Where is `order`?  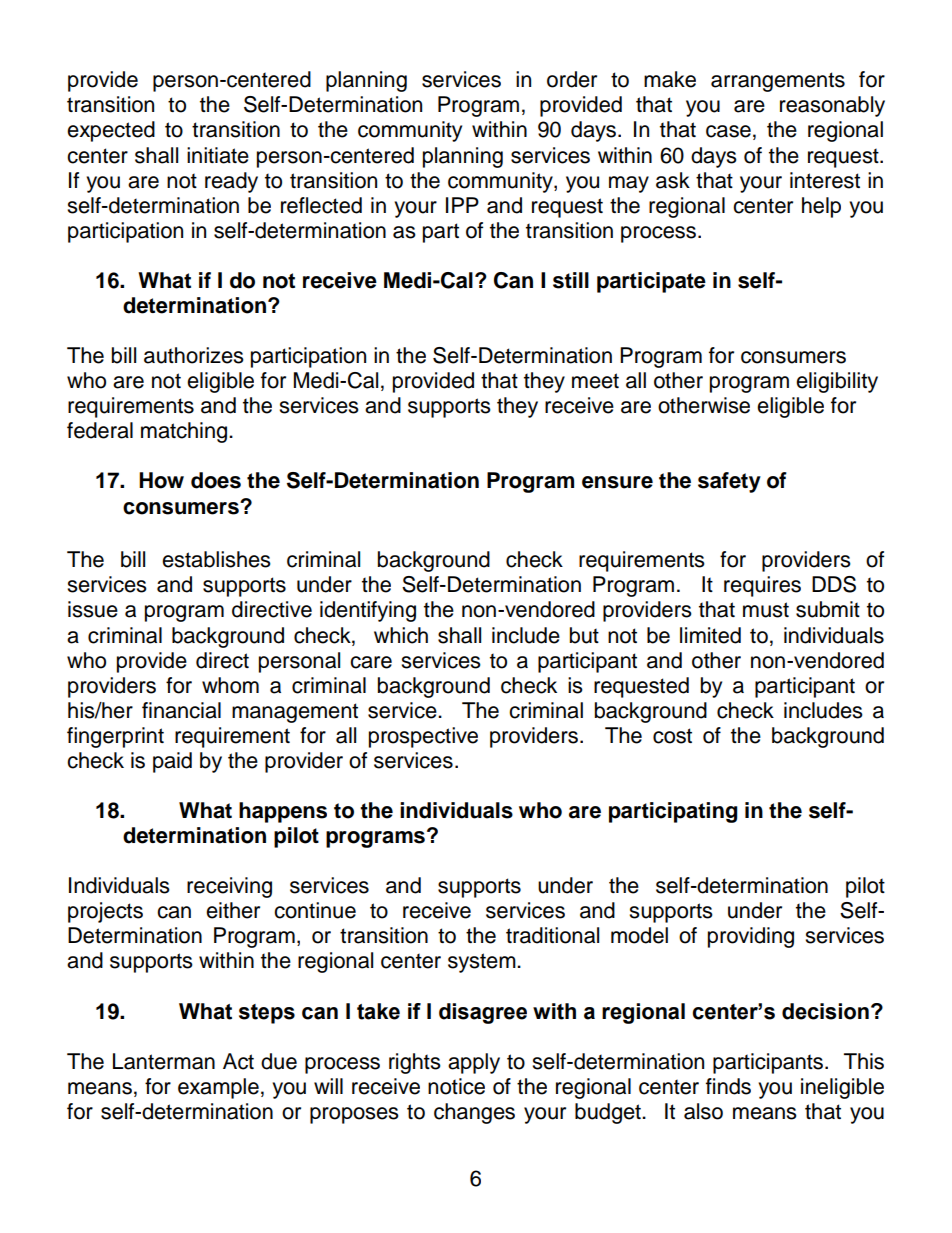
order is located at coordinates (572, 79).
